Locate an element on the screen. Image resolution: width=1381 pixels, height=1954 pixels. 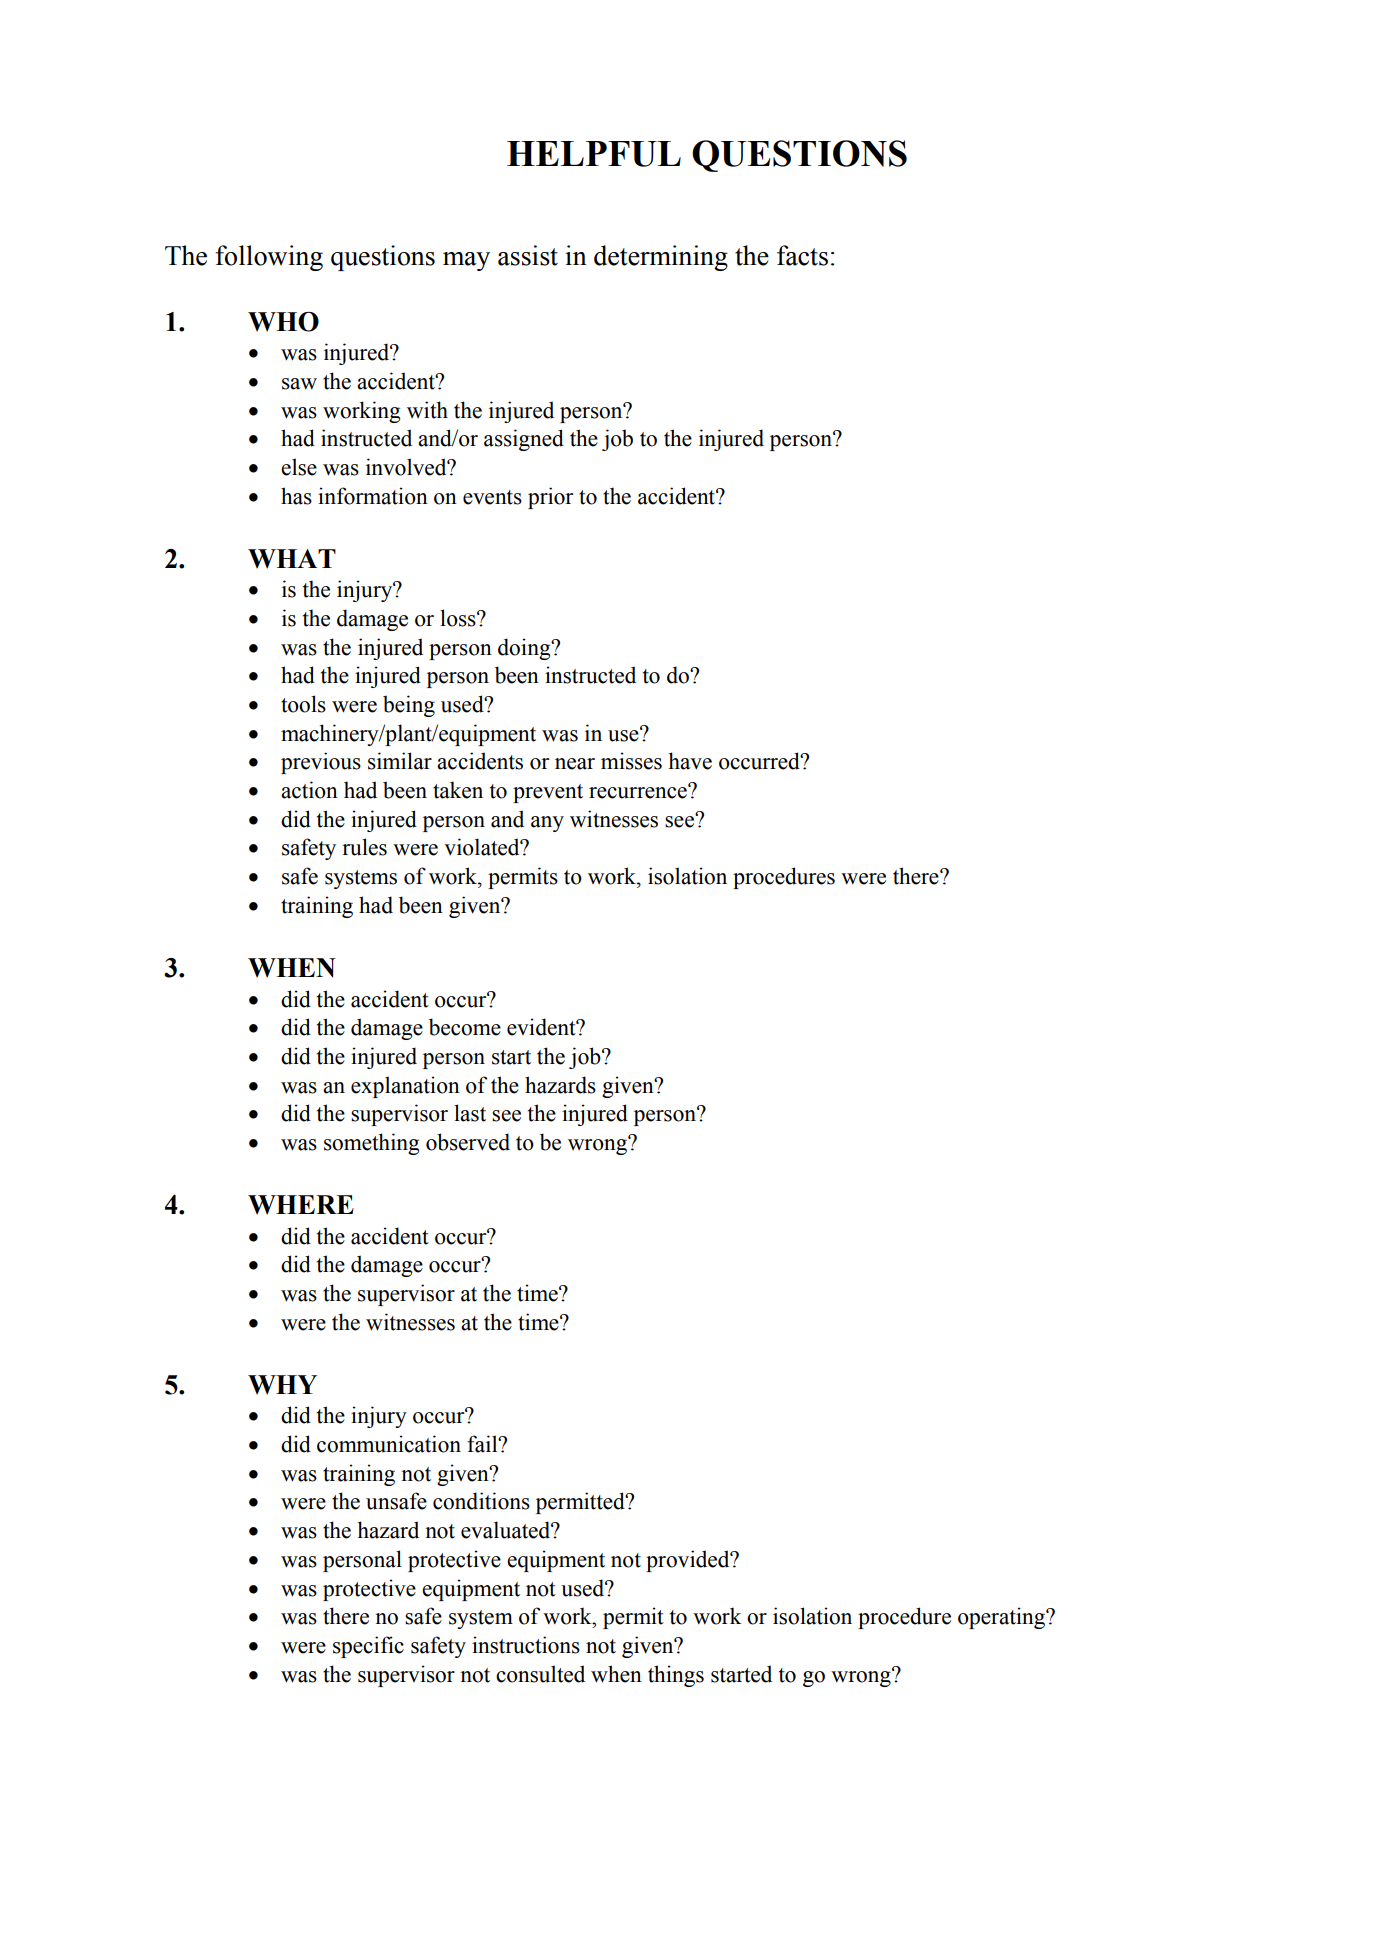
tools is located at coordinates (303, 704).
